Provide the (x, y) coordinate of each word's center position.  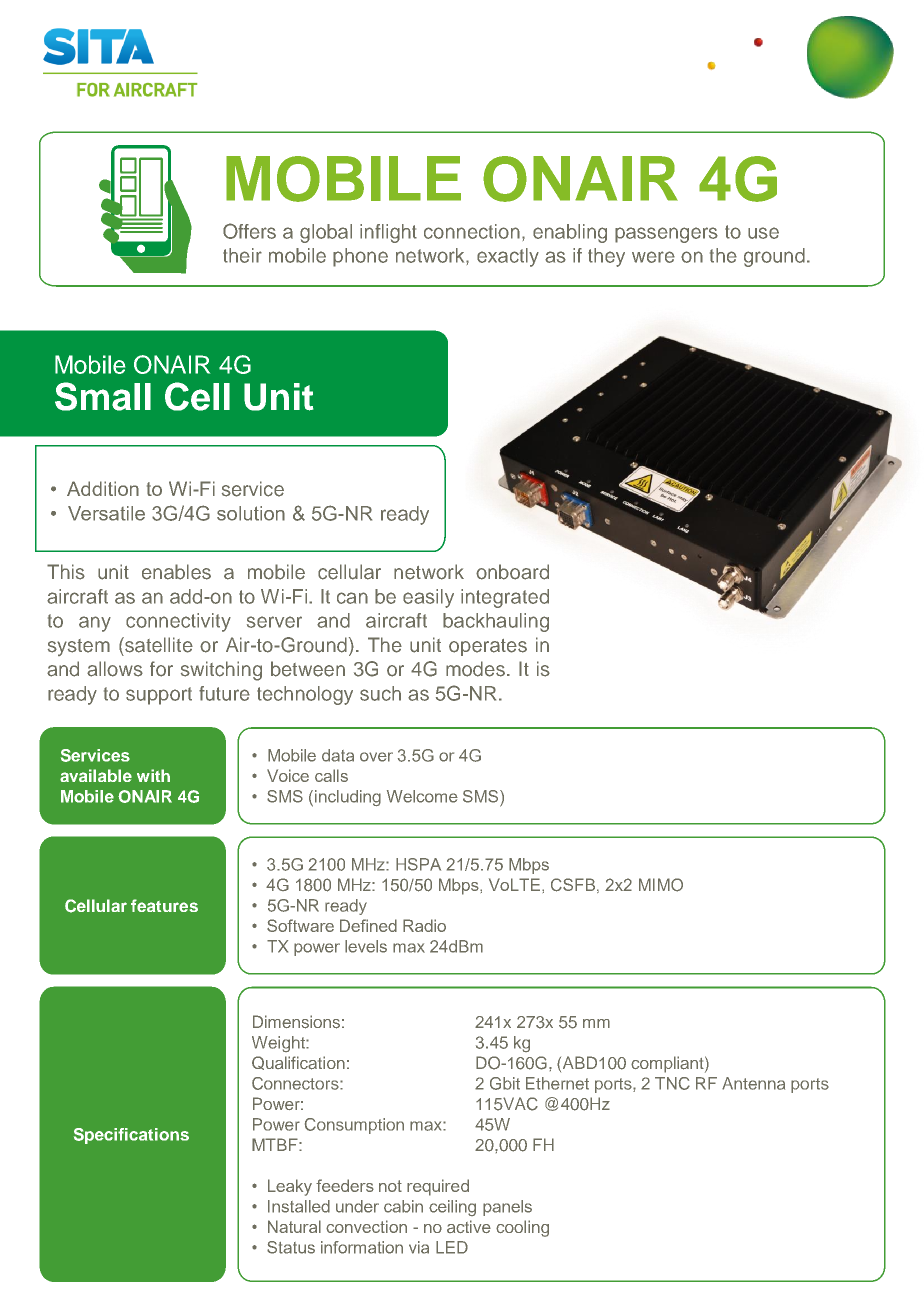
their (242, 255)
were (653, 257)
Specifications (131, 1136)
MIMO (661, 885)
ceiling (452, 1208)
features (164, 905)
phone (360, 257)
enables (176, 572)
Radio (424, 925)
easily (428, 598)
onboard (512, 572)
